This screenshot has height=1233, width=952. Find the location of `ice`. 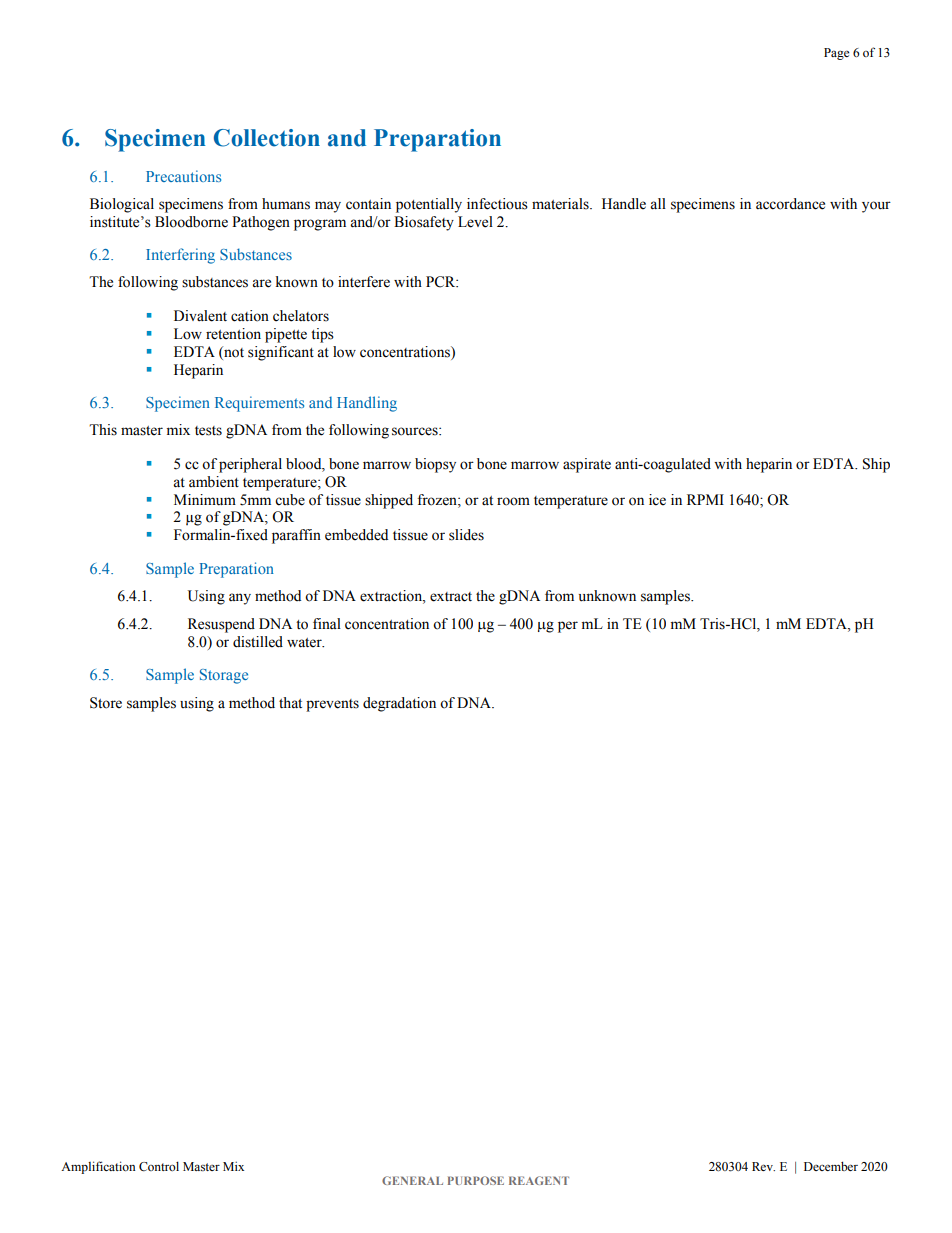

ice is located at coordinates (657, 500).
